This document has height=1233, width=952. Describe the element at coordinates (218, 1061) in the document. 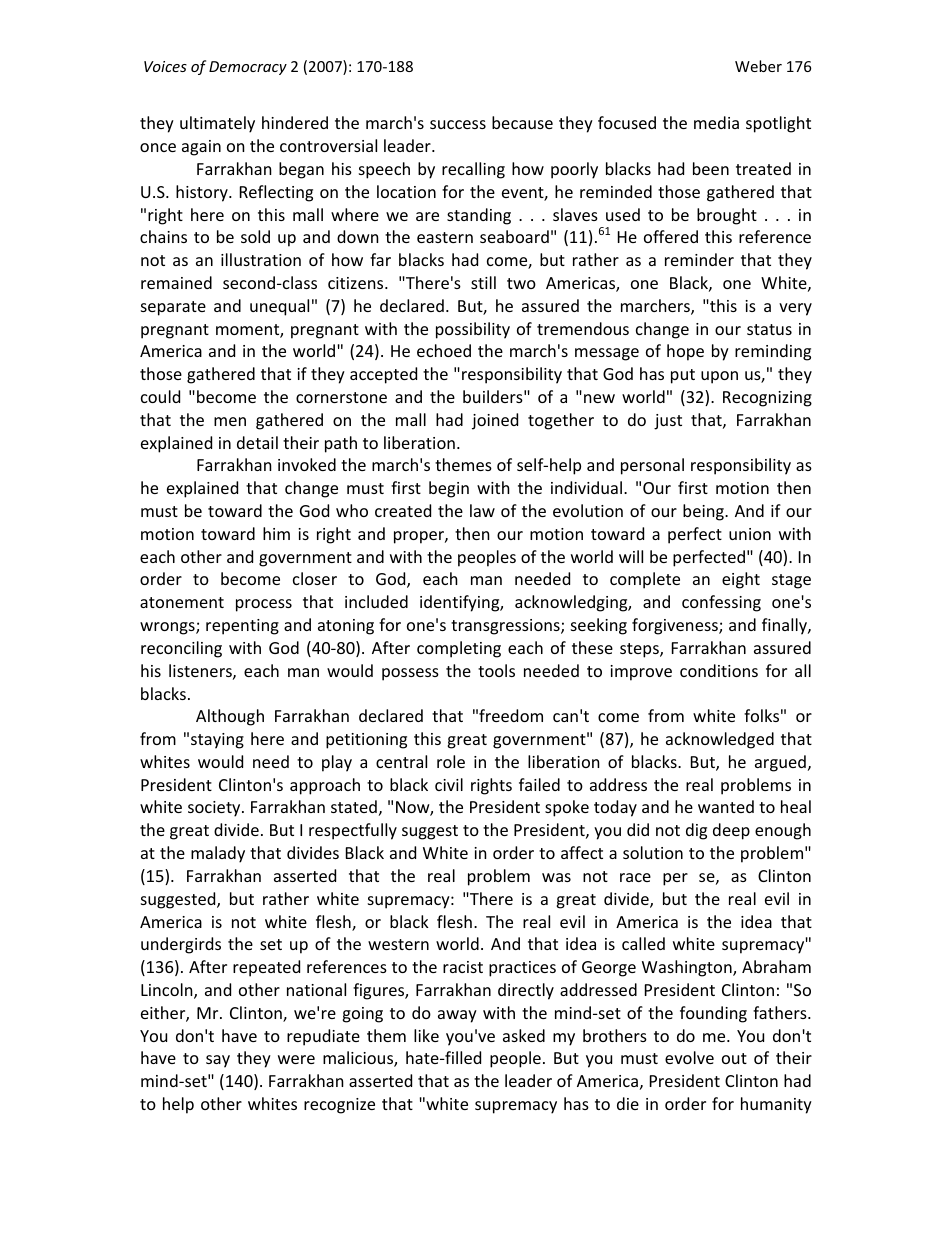

I see `say` at that location.
